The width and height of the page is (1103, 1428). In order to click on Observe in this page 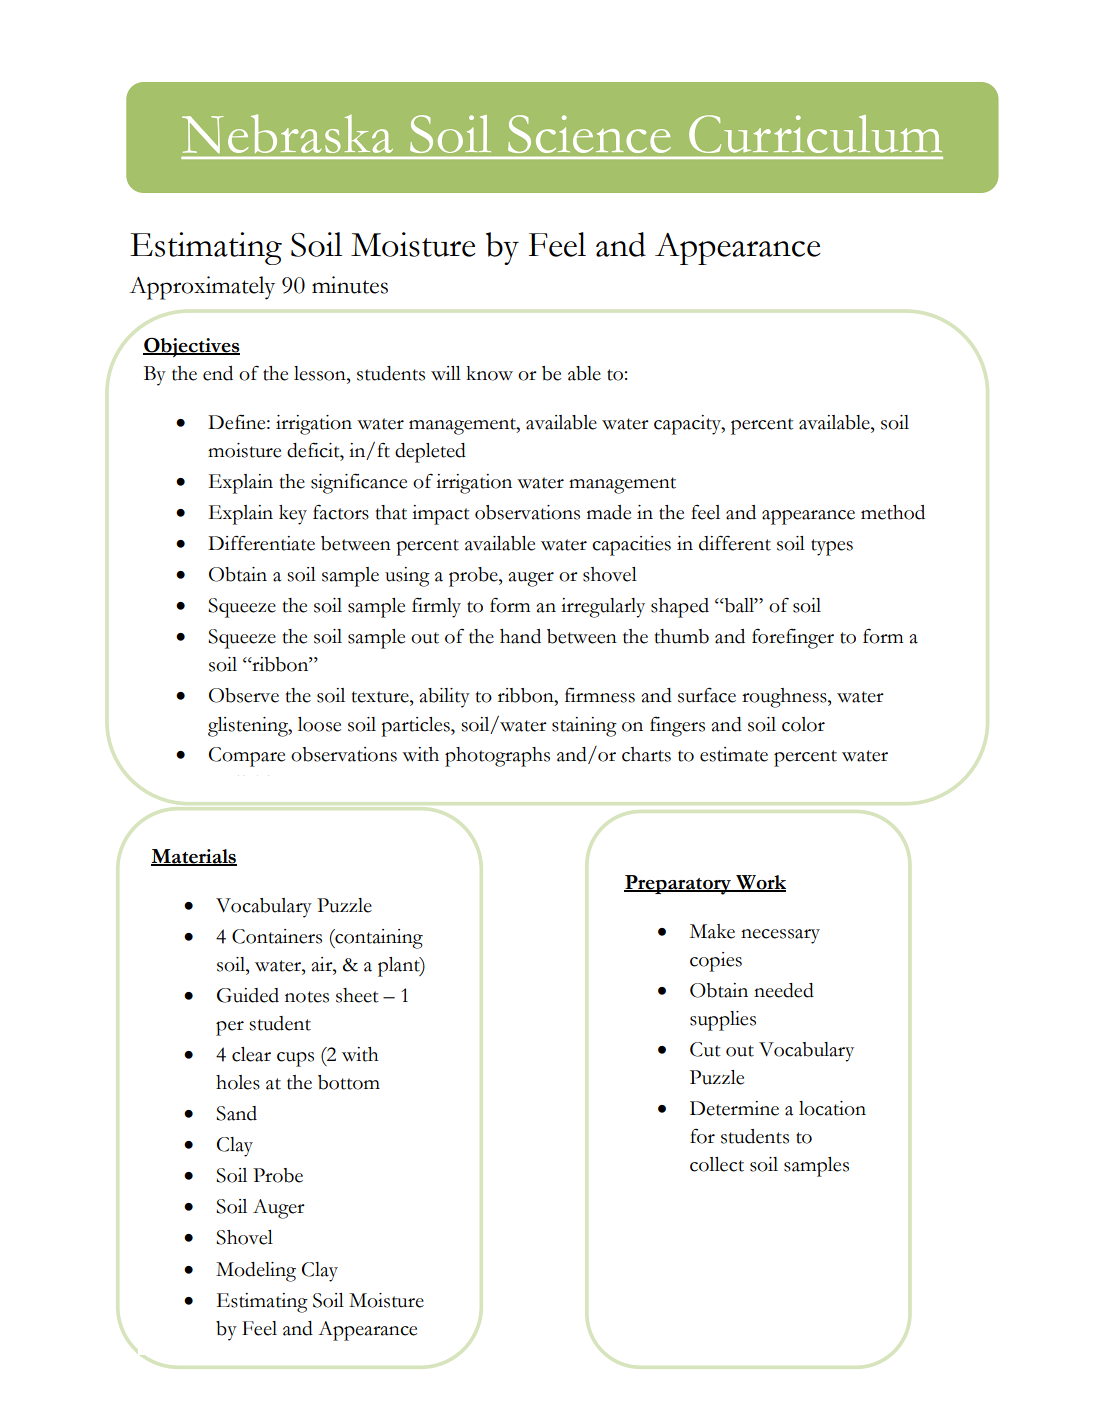, I will do `click(244, 695)`.
